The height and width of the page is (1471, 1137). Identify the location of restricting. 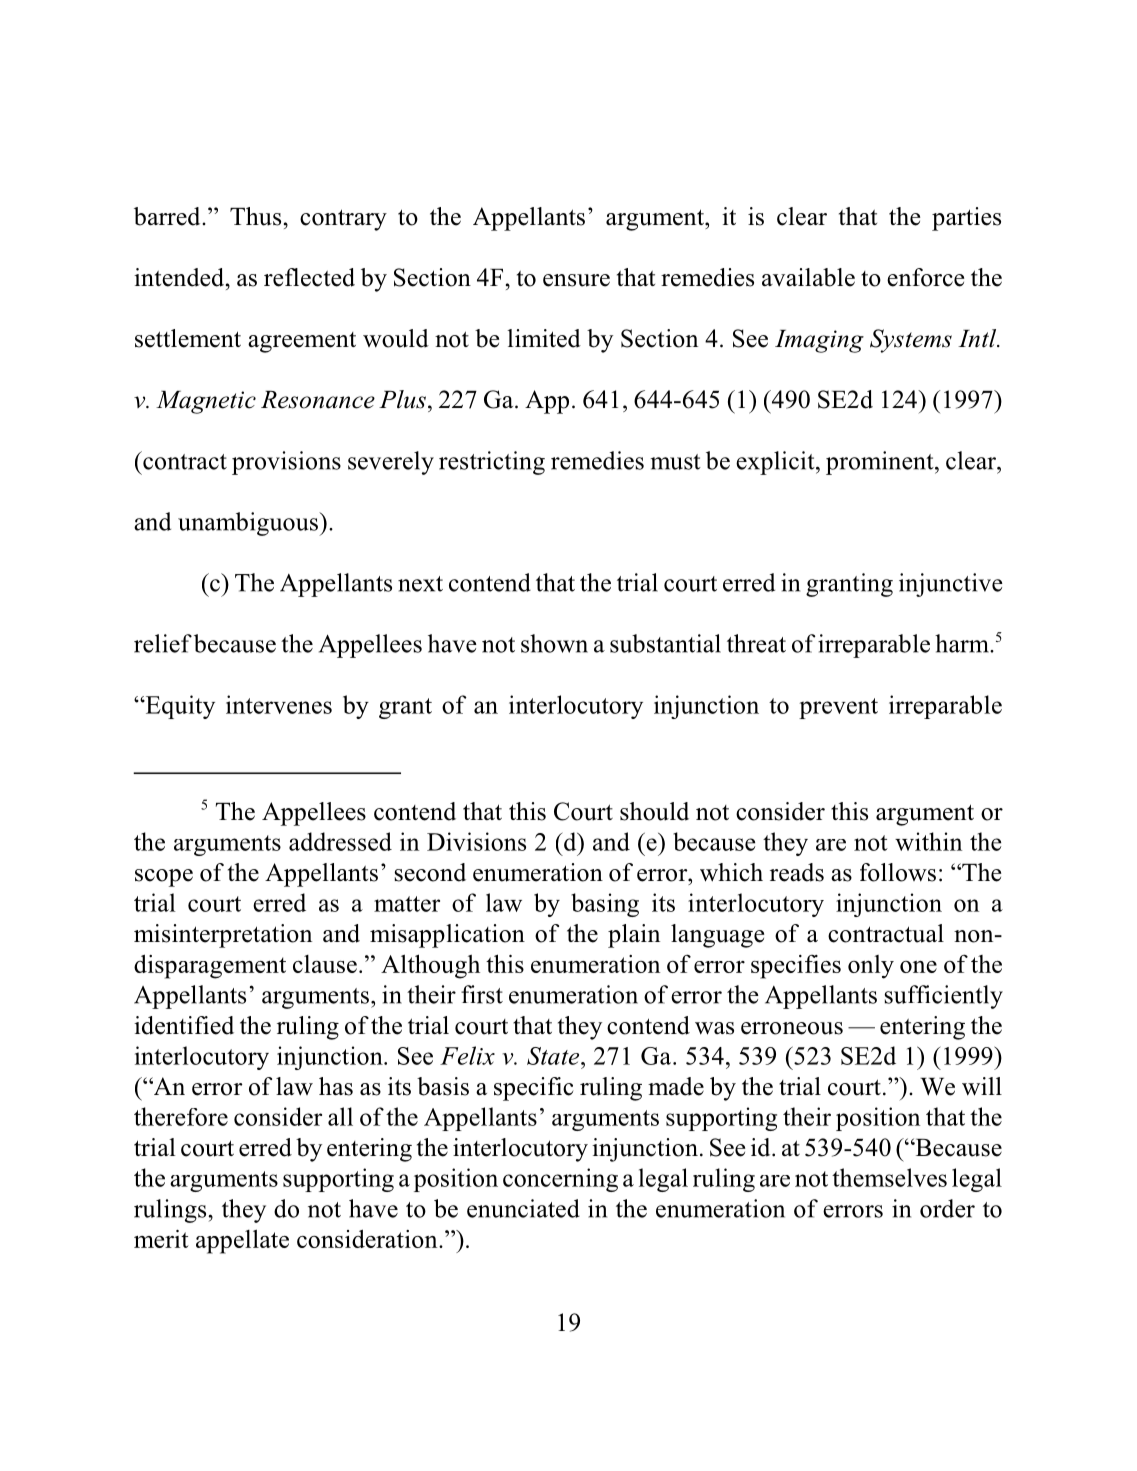
(492, 463).
